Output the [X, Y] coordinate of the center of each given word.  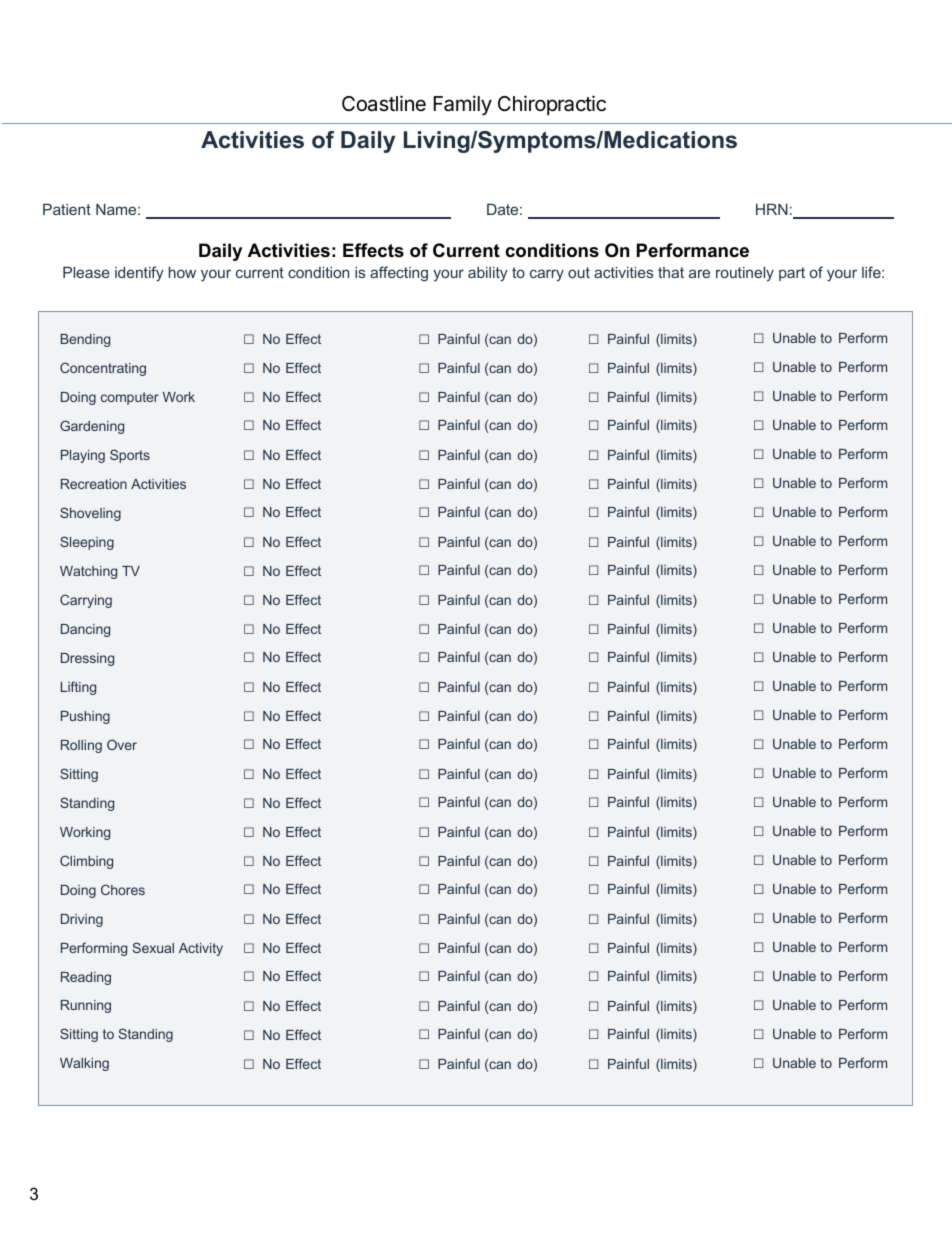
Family [463, 105]
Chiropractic [552, 105]
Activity [201, 949]
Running [86, 1006]
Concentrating [103, 369]
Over [122, 744]
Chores [123, 889]
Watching [88, 572]
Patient [67, 209]
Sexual [153, 947]
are [699, 273]
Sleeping [87, 543]
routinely [745, 274]
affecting [399, 274]
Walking [84, 1064]
